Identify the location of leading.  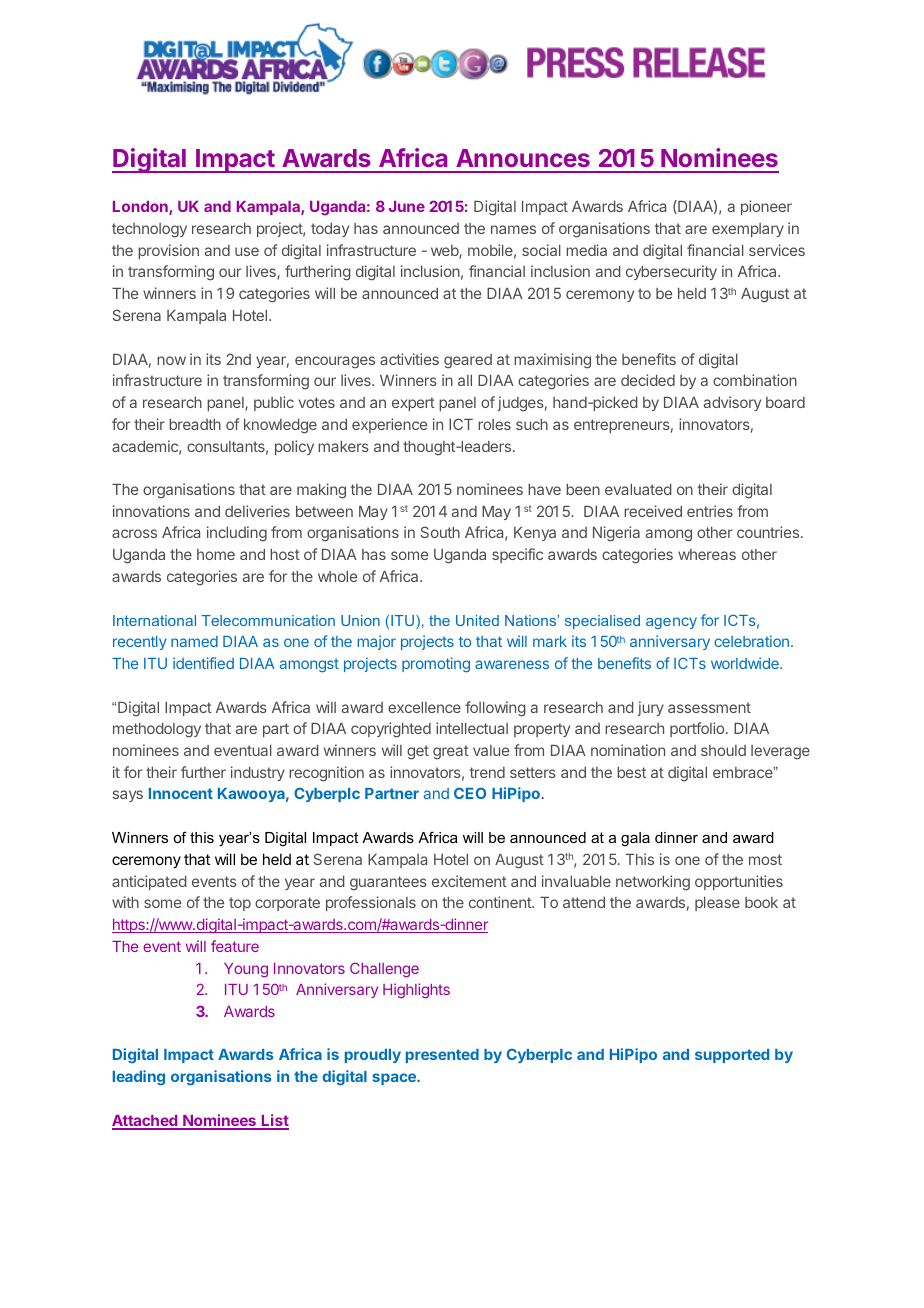
(139, 1077).
